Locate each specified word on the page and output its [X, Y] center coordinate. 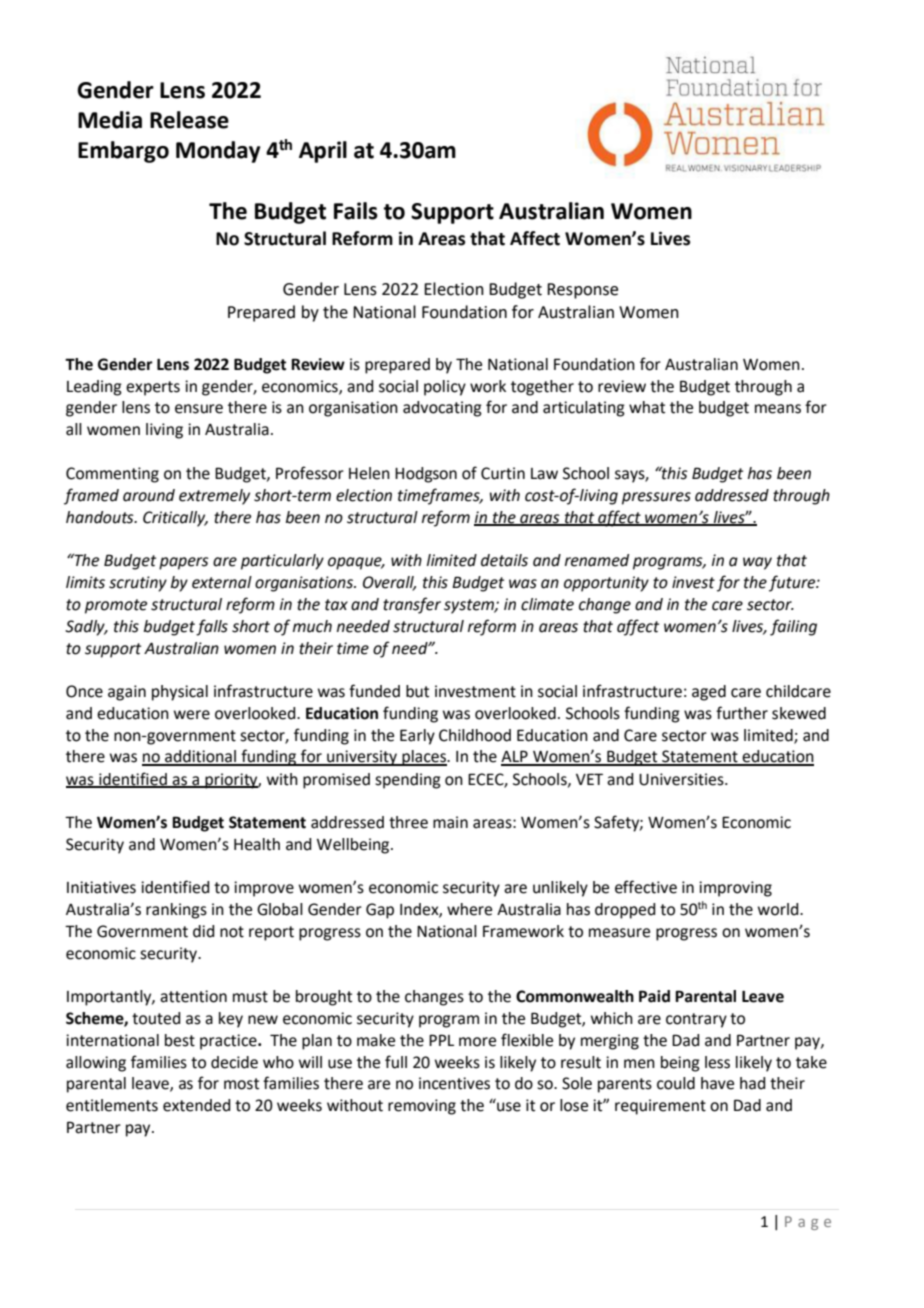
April [323, 152]
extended [196, 1105]
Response [582, 291]
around [149, 495]
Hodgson [426, 475]
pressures [656, 498]
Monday [218, 152]
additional [200, 757]
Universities [682, 779]
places [424, 758]
